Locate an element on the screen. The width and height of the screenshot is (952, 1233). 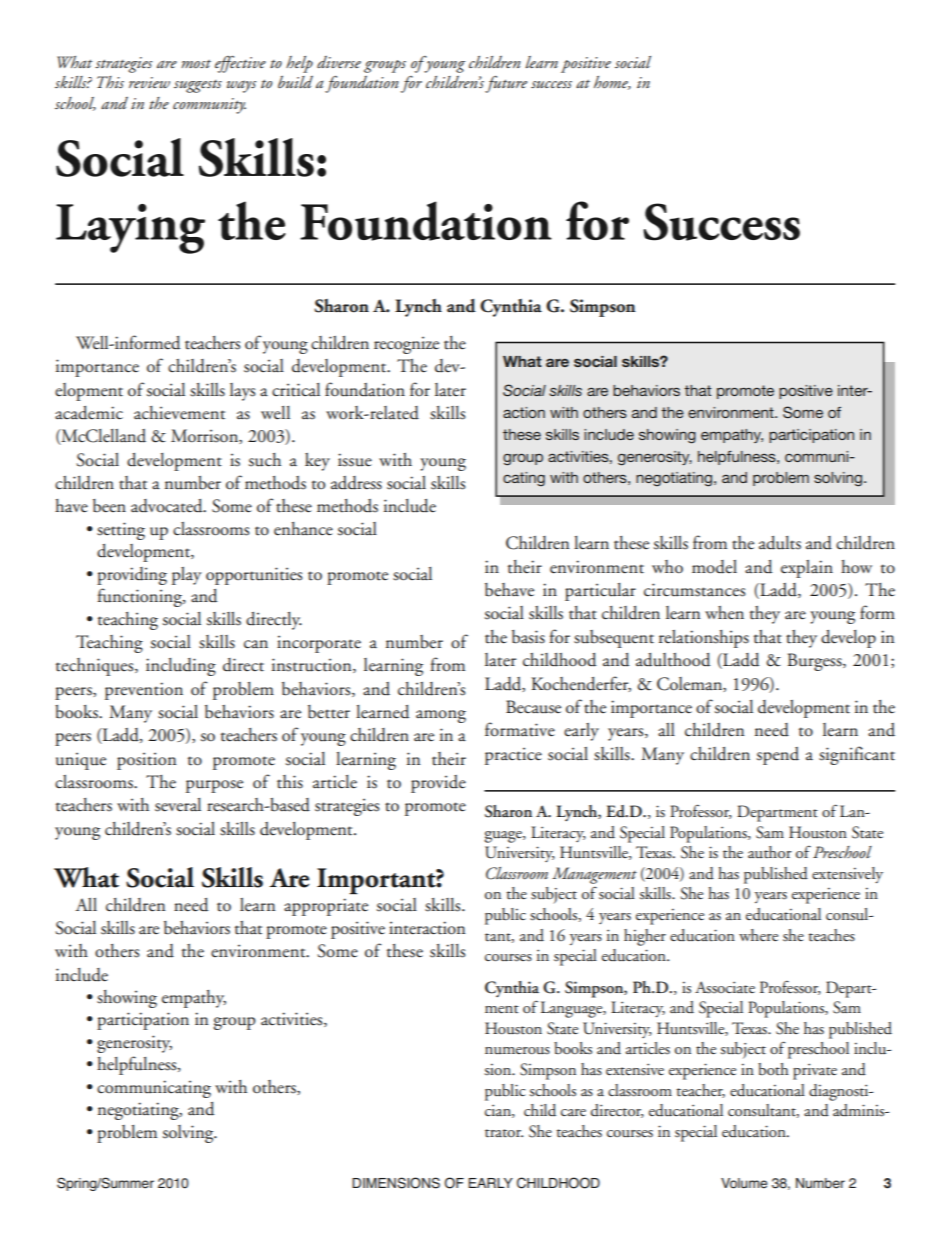
adults is located at coordinates (780, 543).
